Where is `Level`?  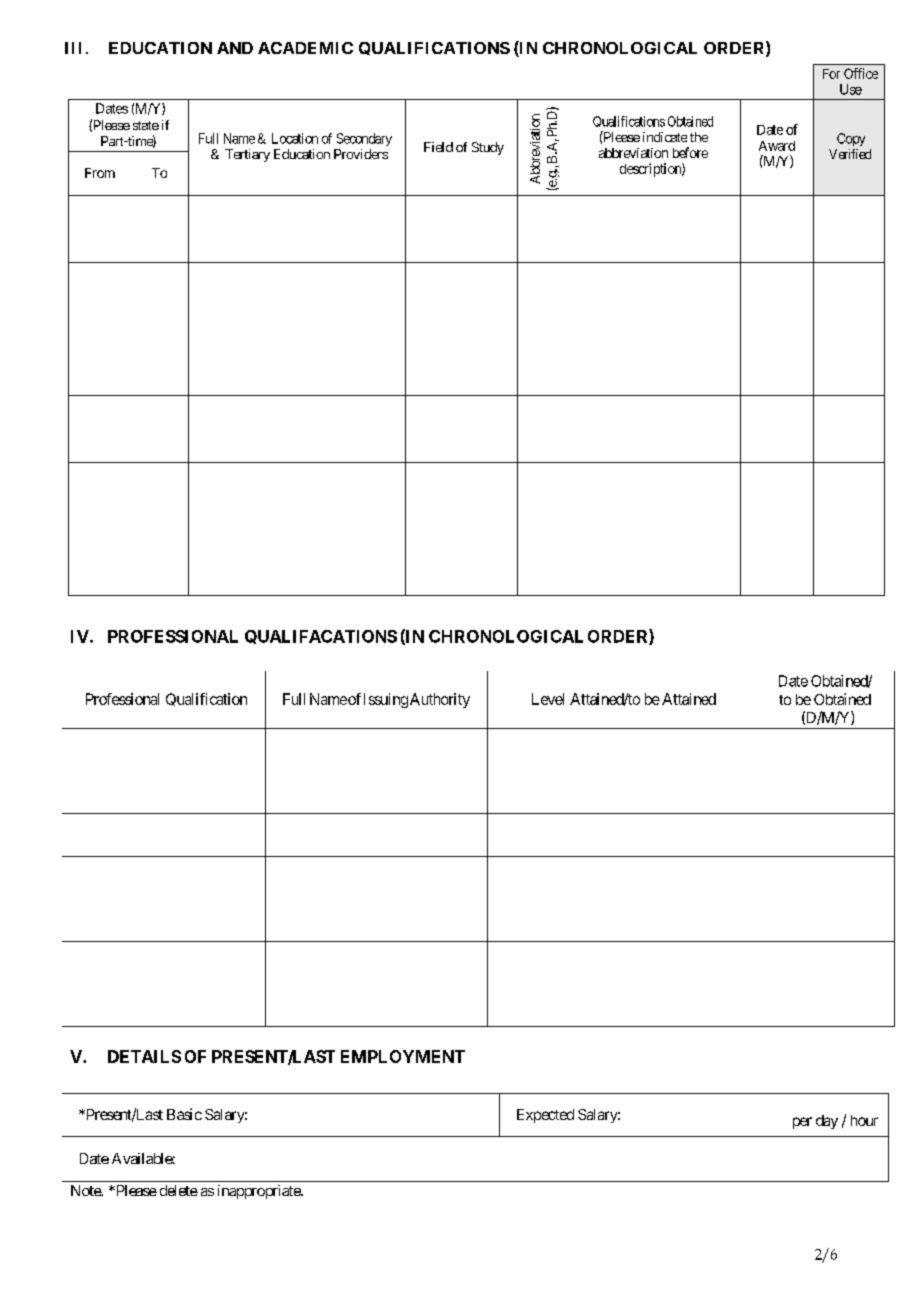 Level is located at coordinates (548, 699).
